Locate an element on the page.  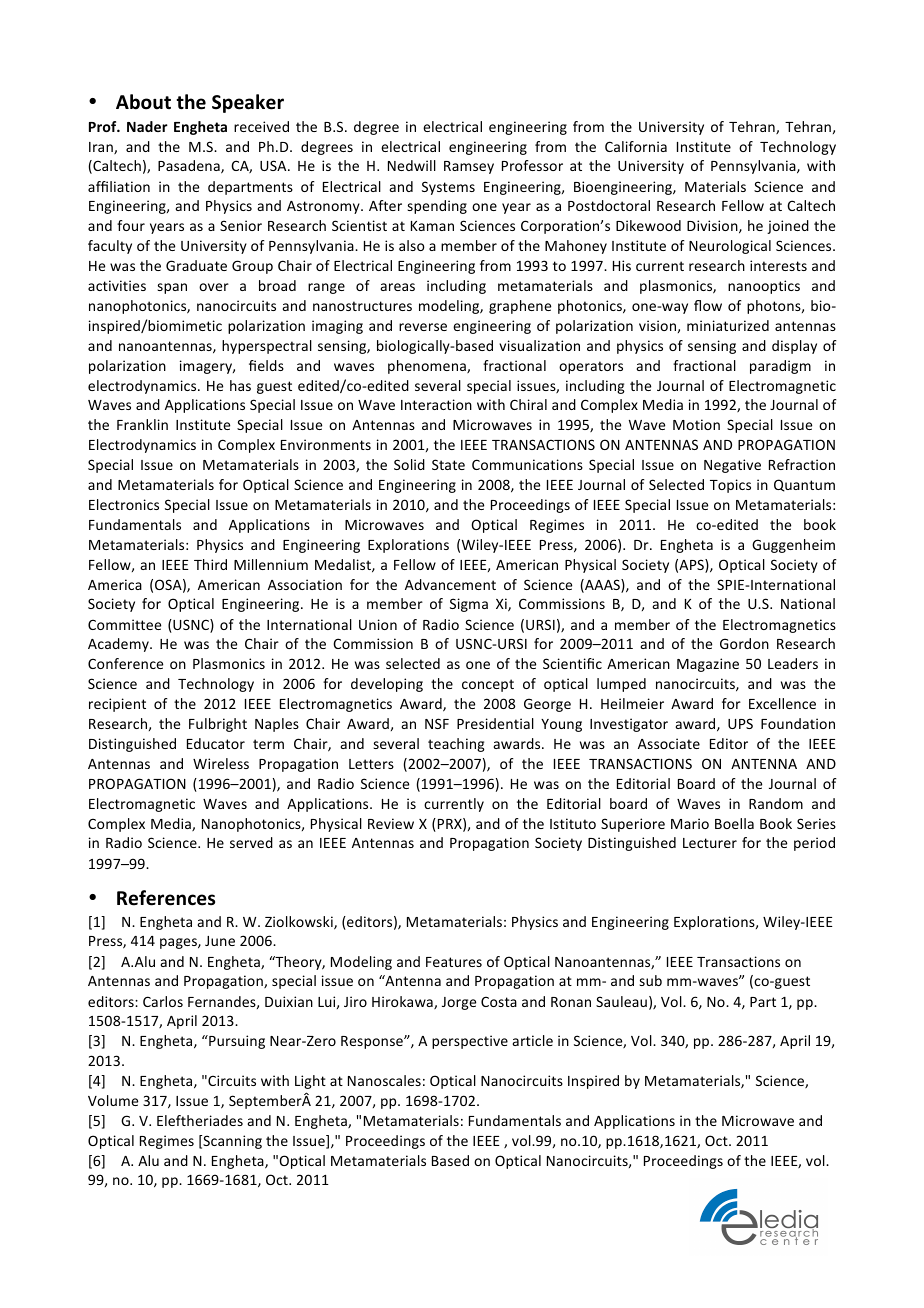
California is located at coordinates (636, 146).
